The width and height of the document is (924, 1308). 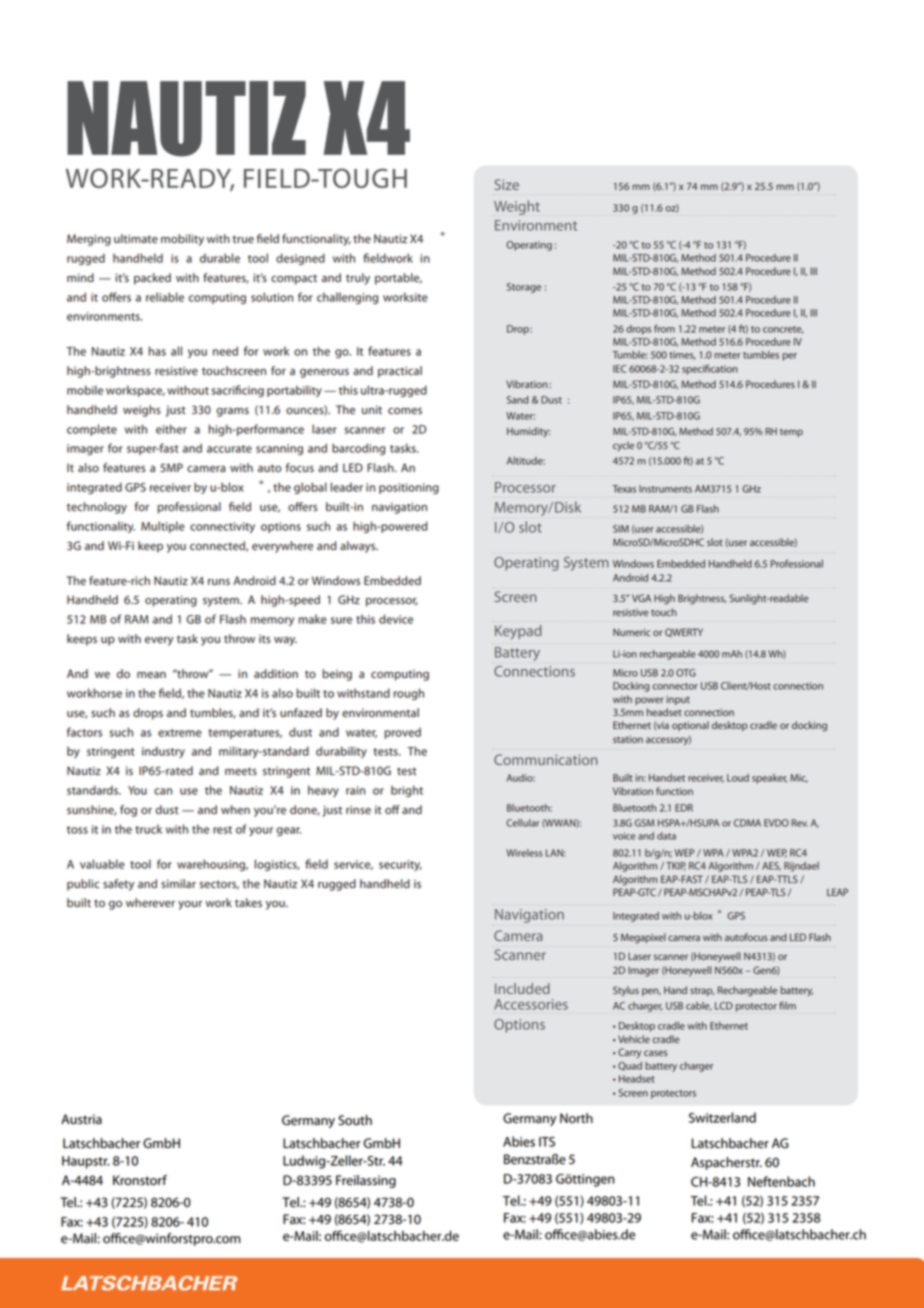 What do you see at coordinates (686, 673) in the document?
I see `OTG` at bounding box center [686, 673].
